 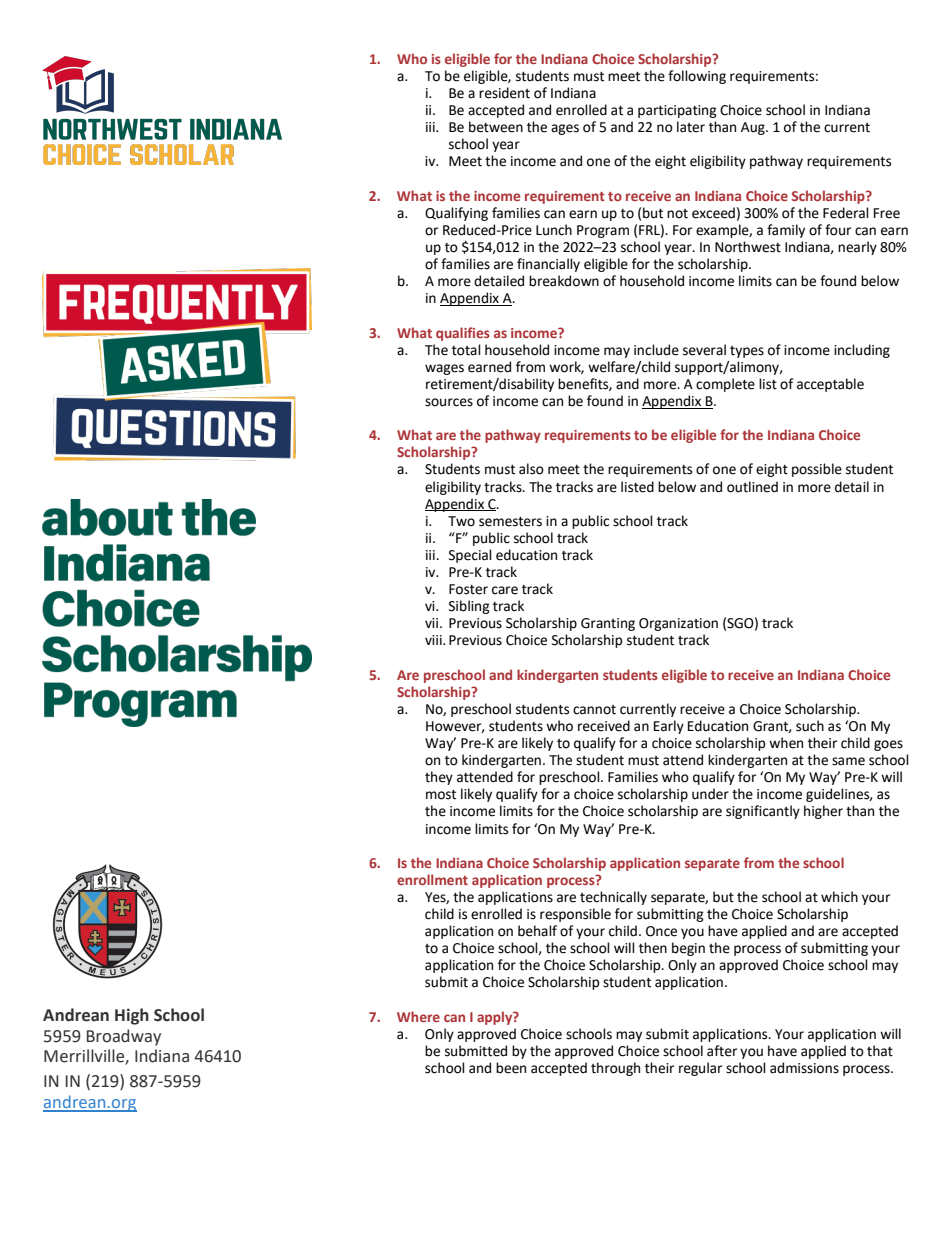 I want to click on acceptable, so click(x=830, y=385).
